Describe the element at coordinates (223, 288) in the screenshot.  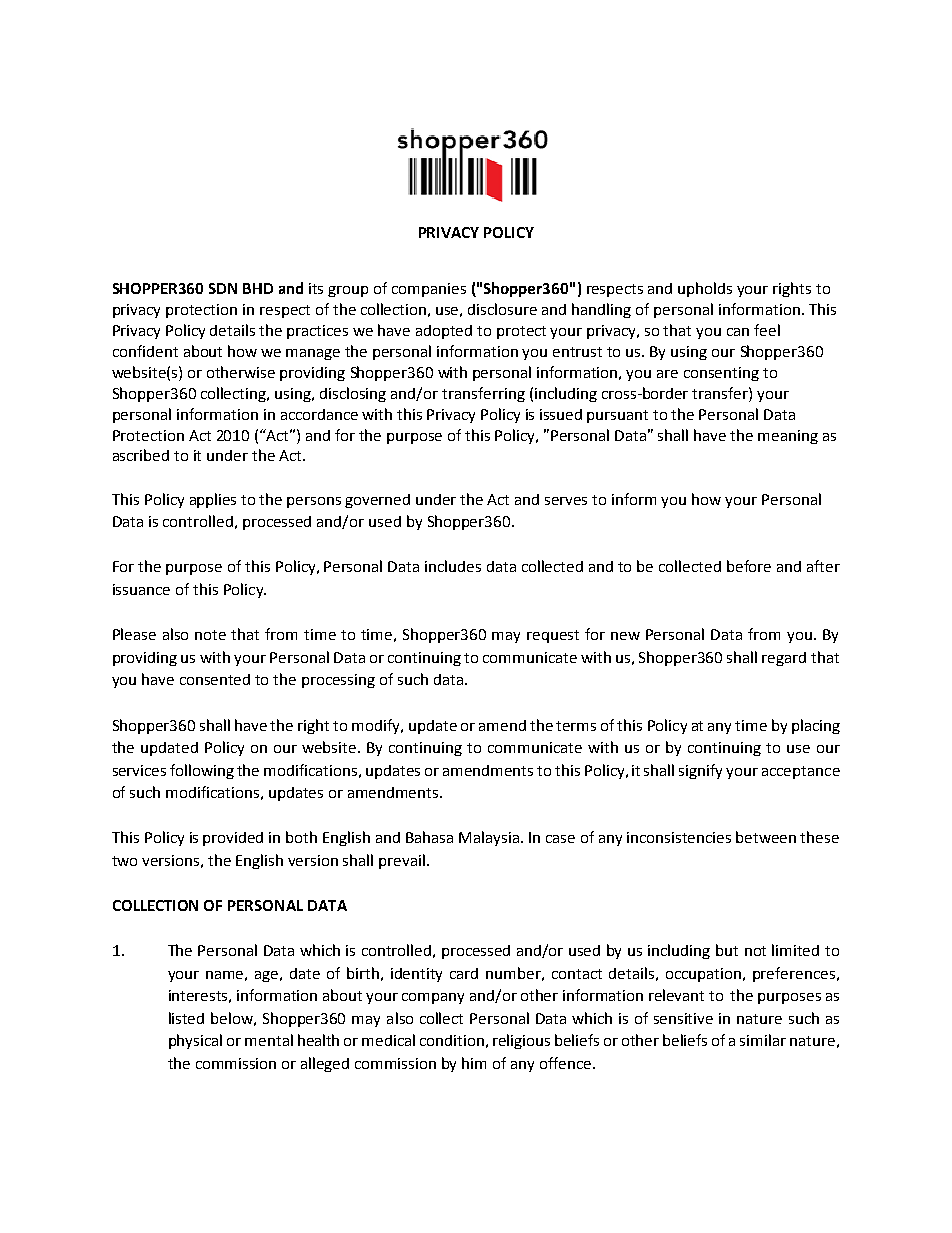
I see `SDN` at that location.
